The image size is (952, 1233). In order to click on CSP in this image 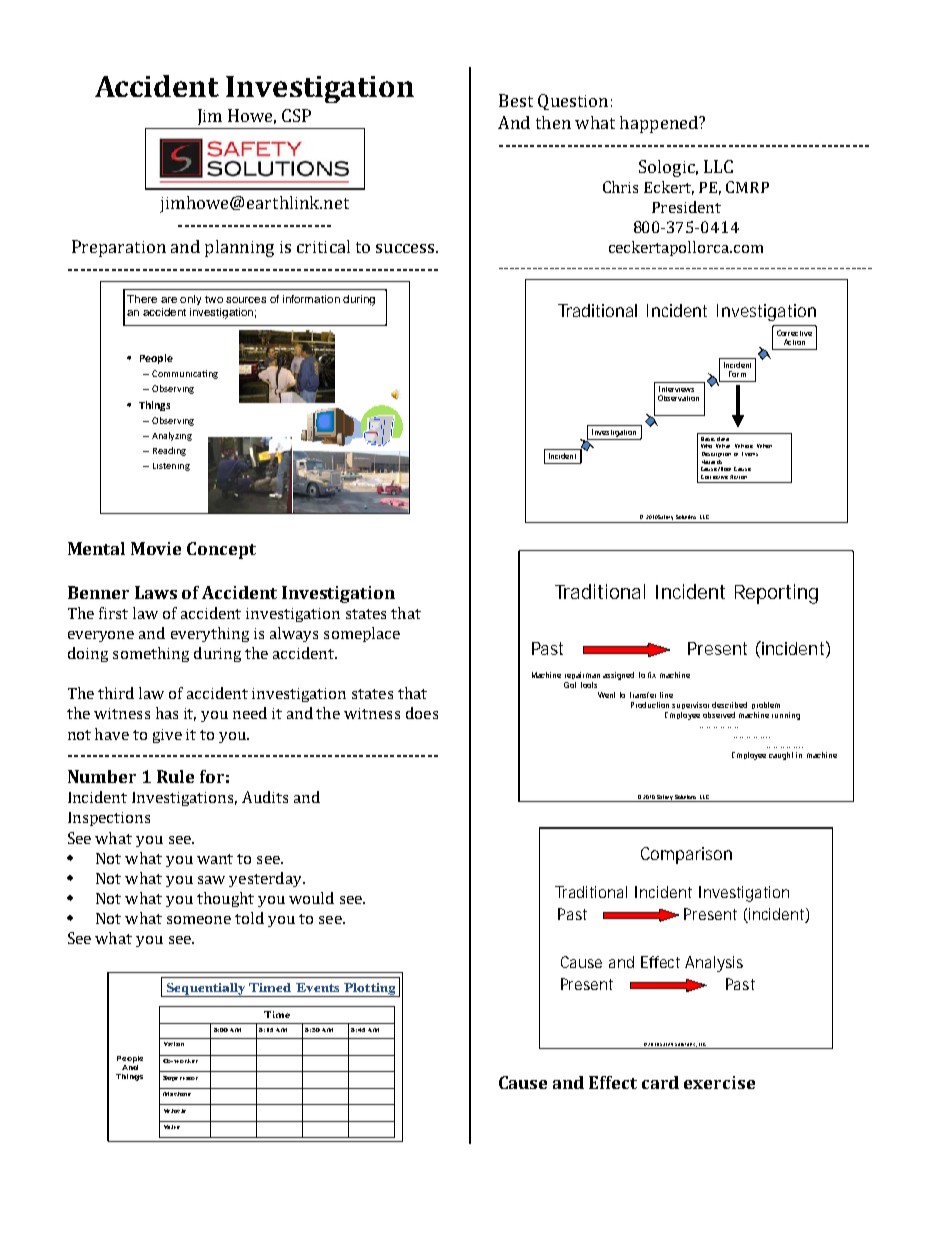, I will do `click(296, 115)`.
